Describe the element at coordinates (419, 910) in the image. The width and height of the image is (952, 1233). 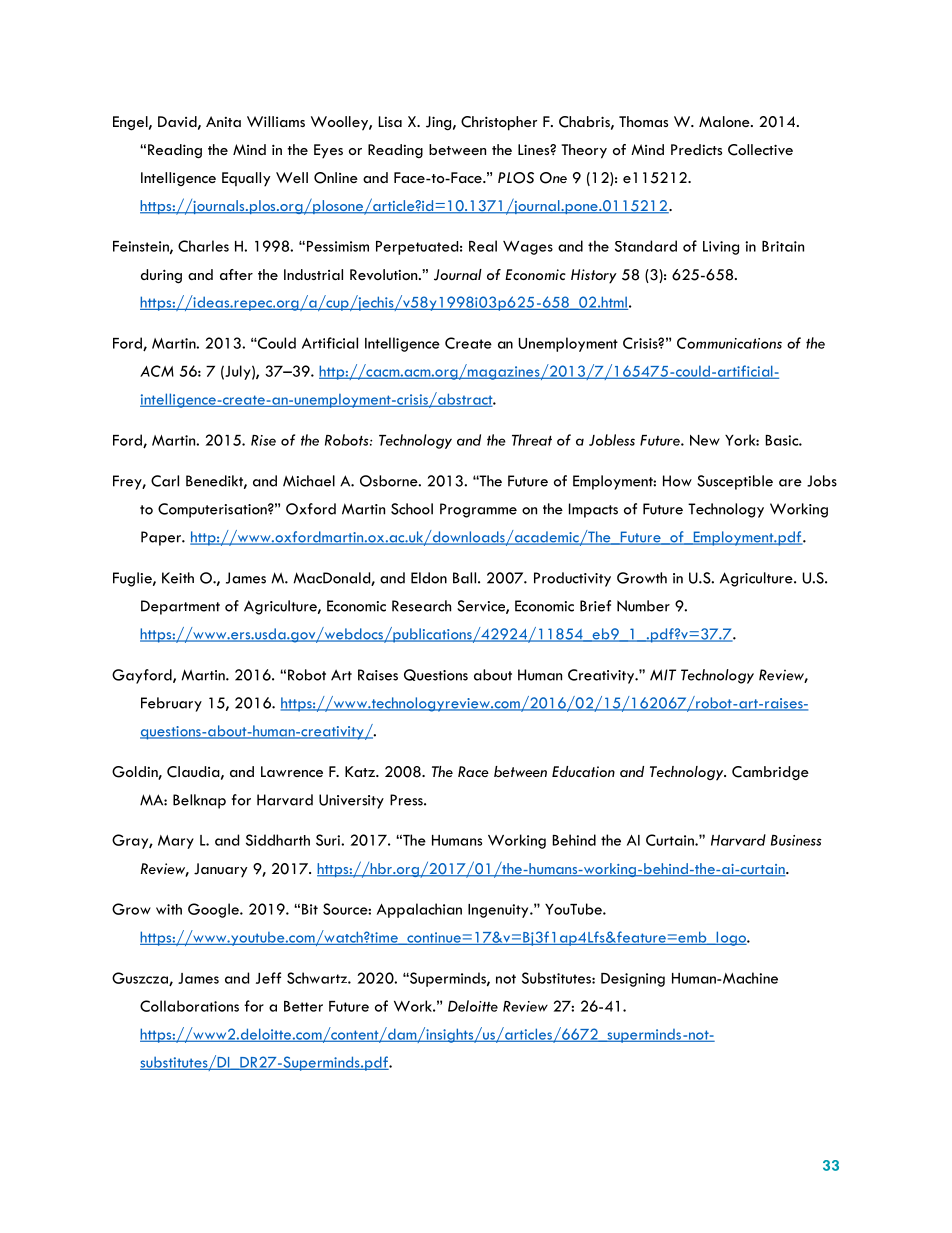
I see `Appalachian` at that location.
